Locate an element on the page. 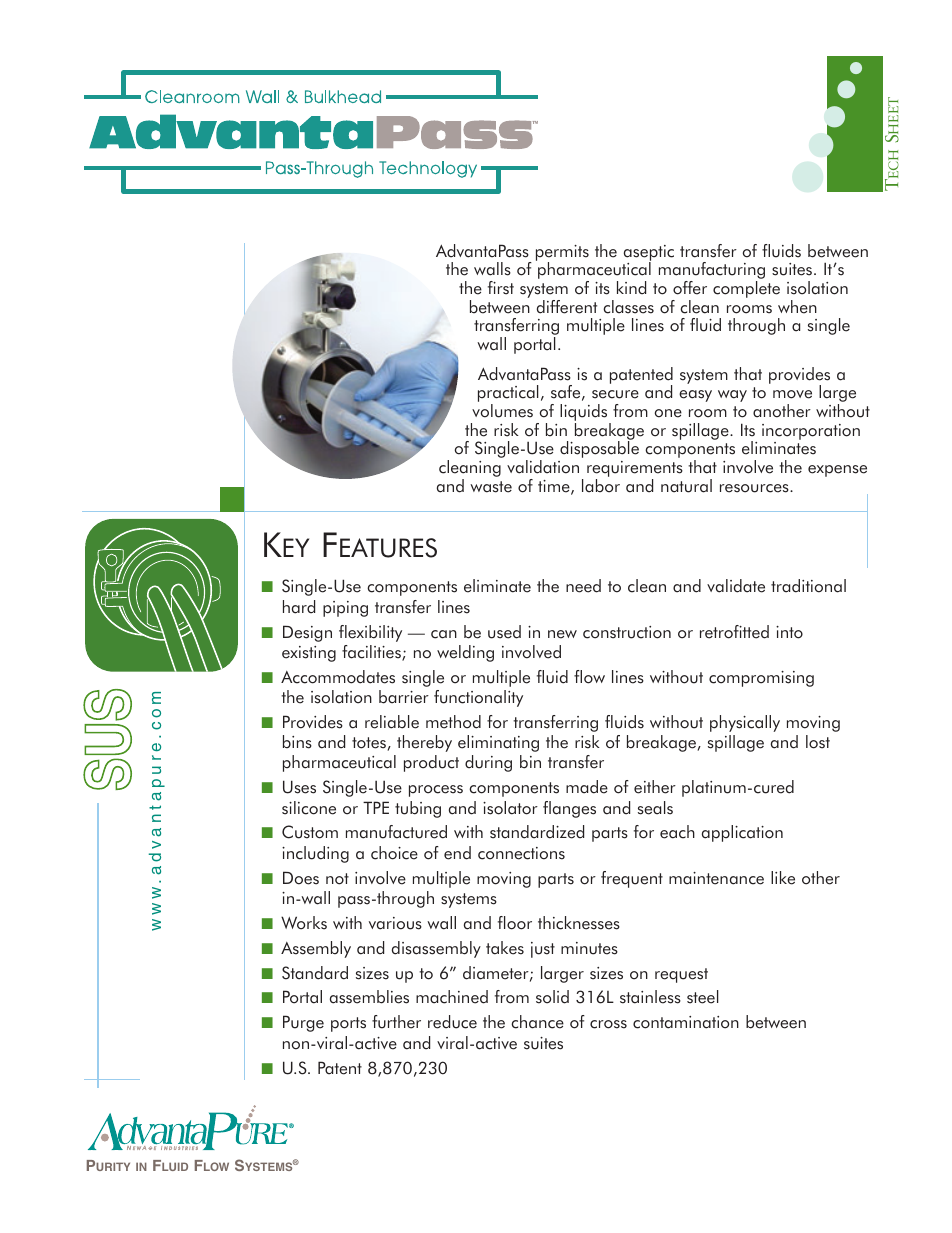  permits is located at coordinates (562, 254).
